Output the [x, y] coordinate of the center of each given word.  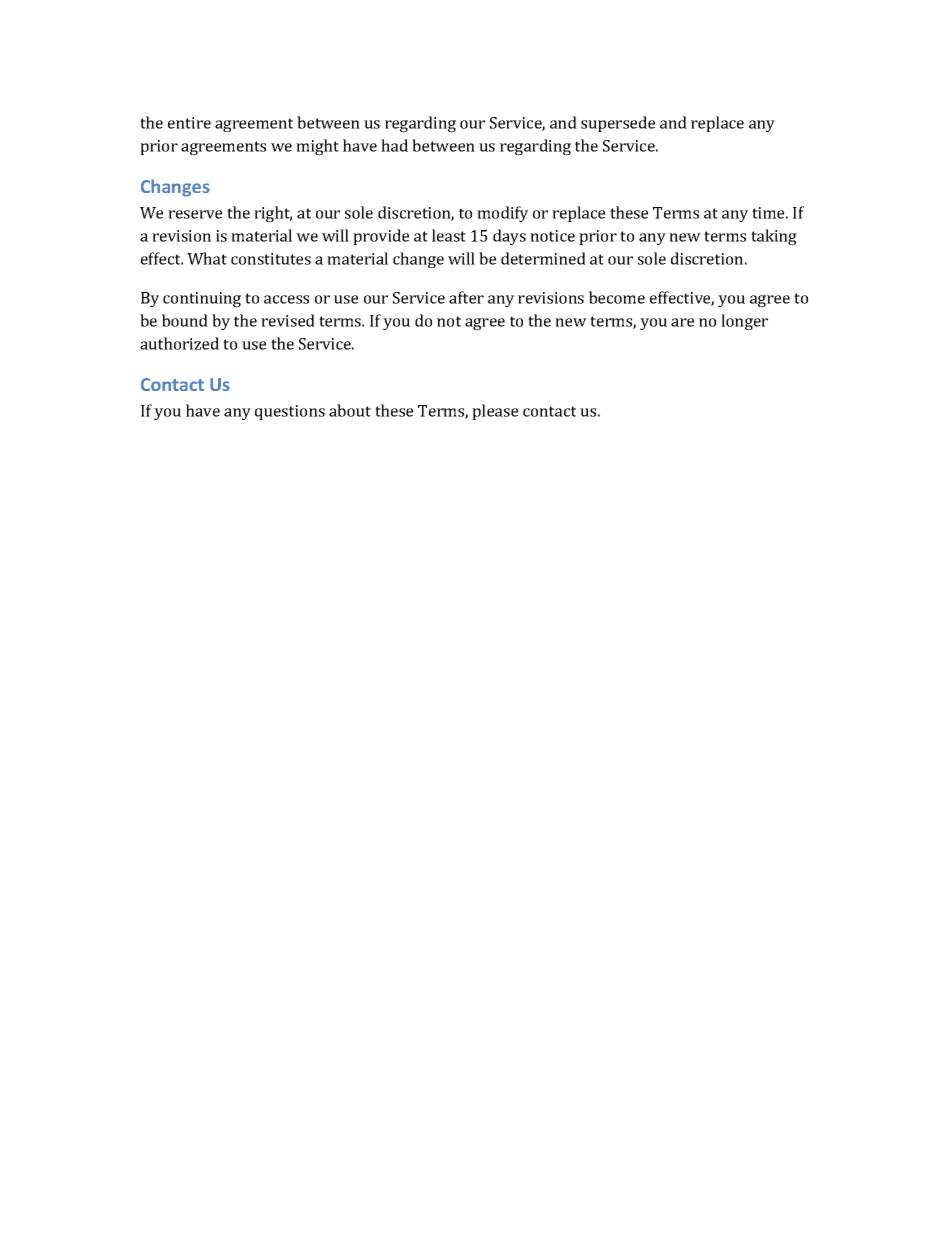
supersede [618, 124]
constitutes [271, 259]
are [682, 322]
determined [543, 258]
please [495, 412]
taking [774, 237]
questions [290, 412]
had [394, 145]
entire [189, 123]
